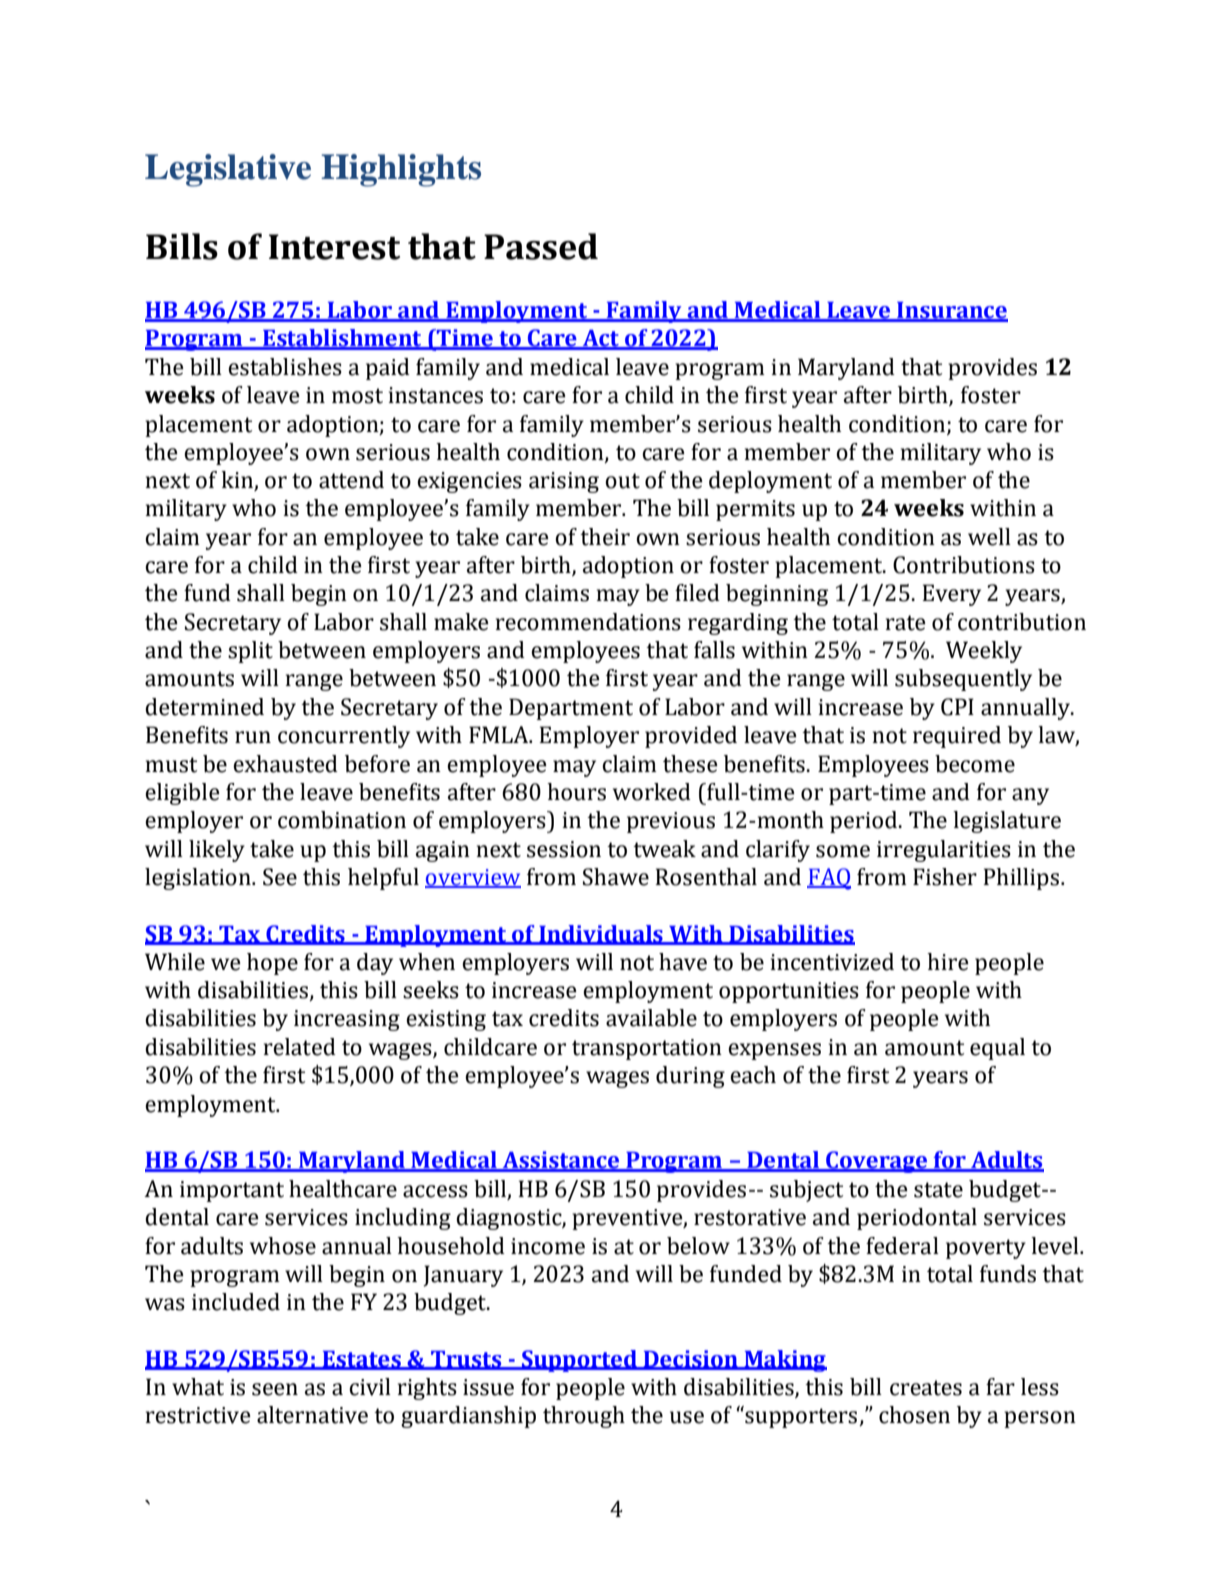  I want to click on Insurance, so click(951, 311).
